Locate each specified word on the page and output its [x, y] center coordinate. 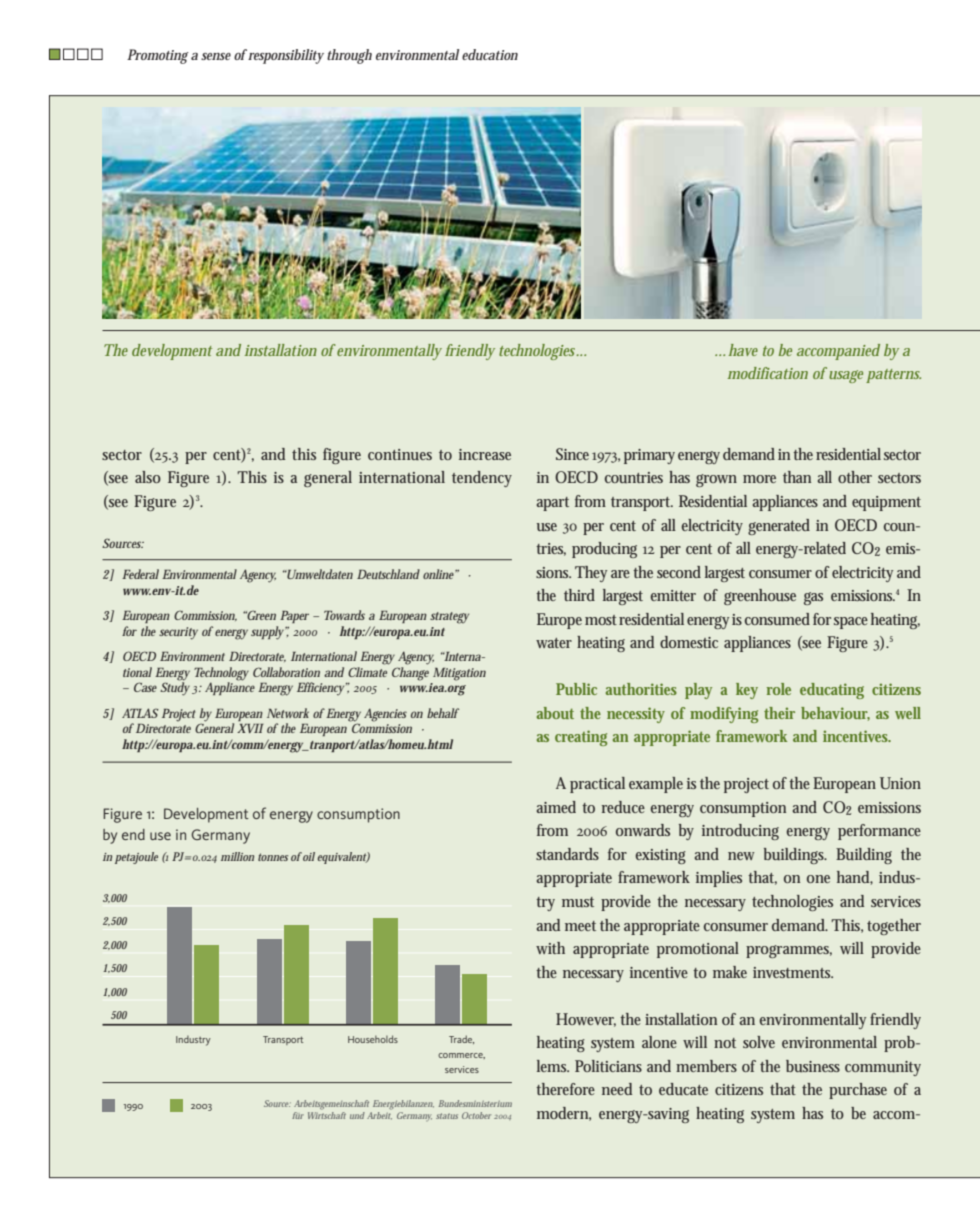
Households [373, 1039]
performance [879, 832]
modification [767, 373]
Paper [294, 617]
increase [485, 454]
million [237, 856]
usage [846, 375]
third [579, 595]
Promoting [158, 56]
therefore [565, 1089]
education [490, 54]
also [148, 477]
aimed [556, 807]
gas [813, 598]
